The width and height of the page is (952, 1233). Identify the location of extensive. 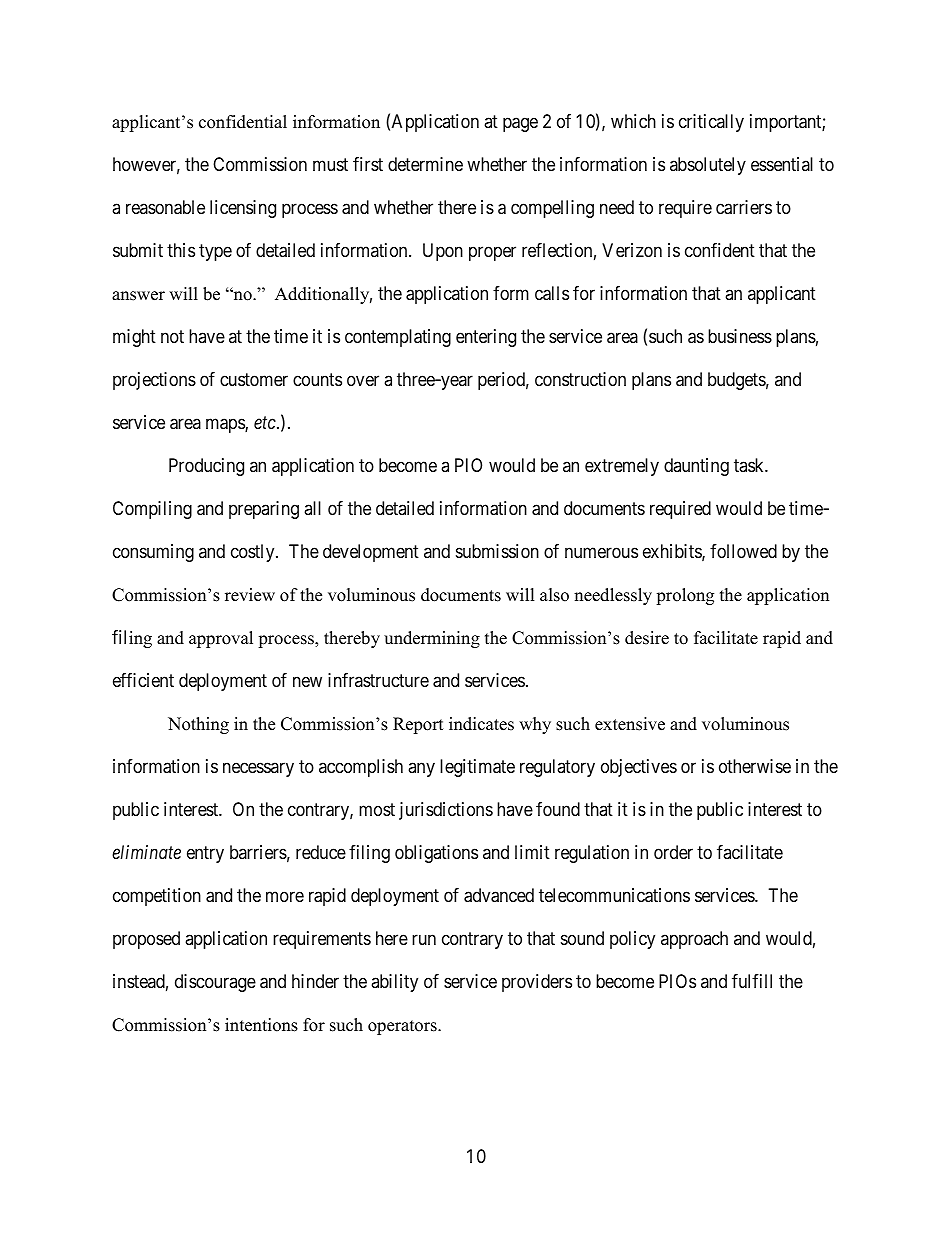
(630, 724).
